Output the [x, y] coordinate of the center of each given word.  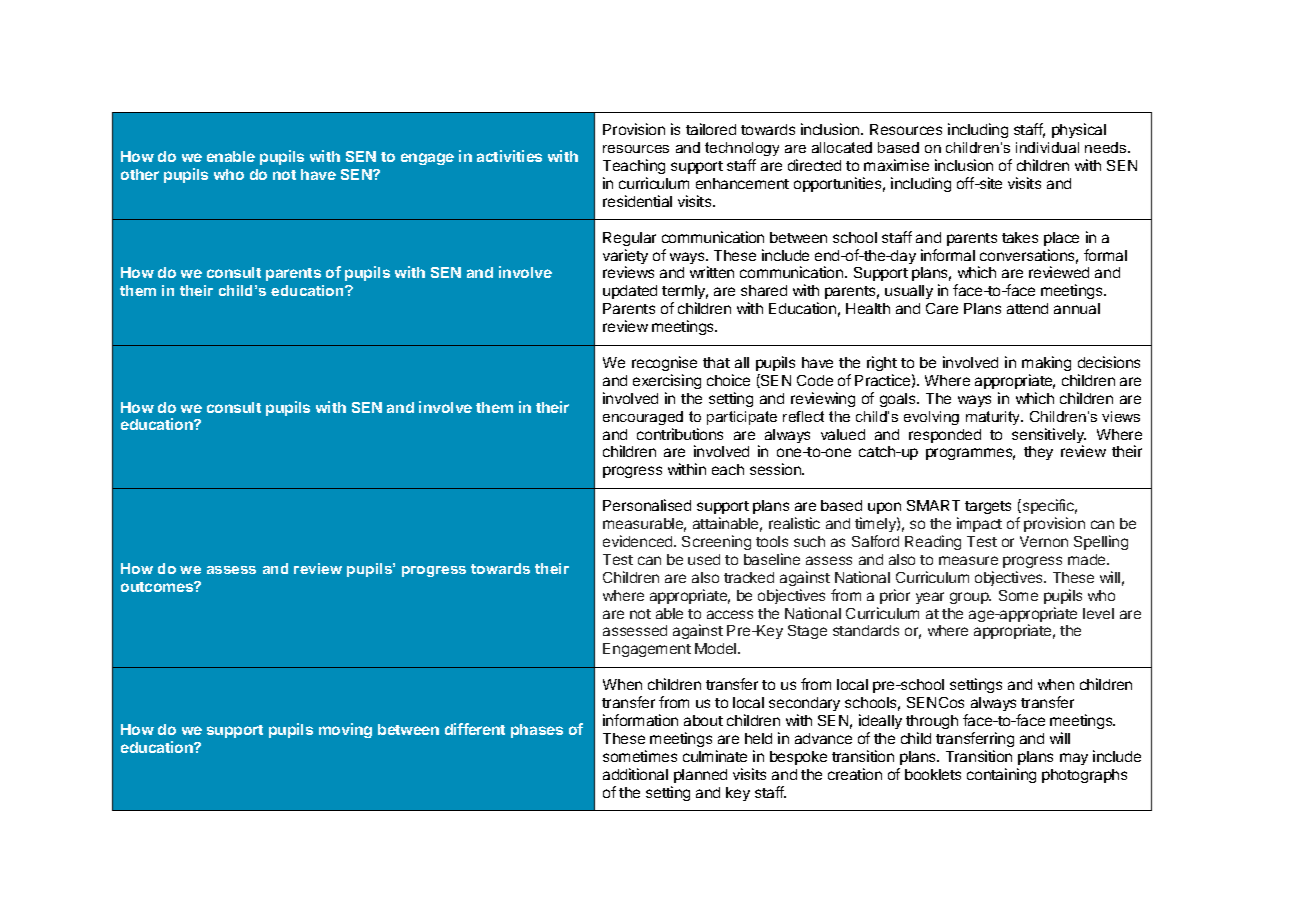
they [1038, 453]
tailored [711, 129]
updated [630, 292]
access [730, 614]
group [970, 598]
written [712, 272]
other [140, 174]
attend [1027, 308]
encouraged [643, 418]
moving [345, 730]
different [475, 729]
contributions [680, 434]
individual [1047, 147]
